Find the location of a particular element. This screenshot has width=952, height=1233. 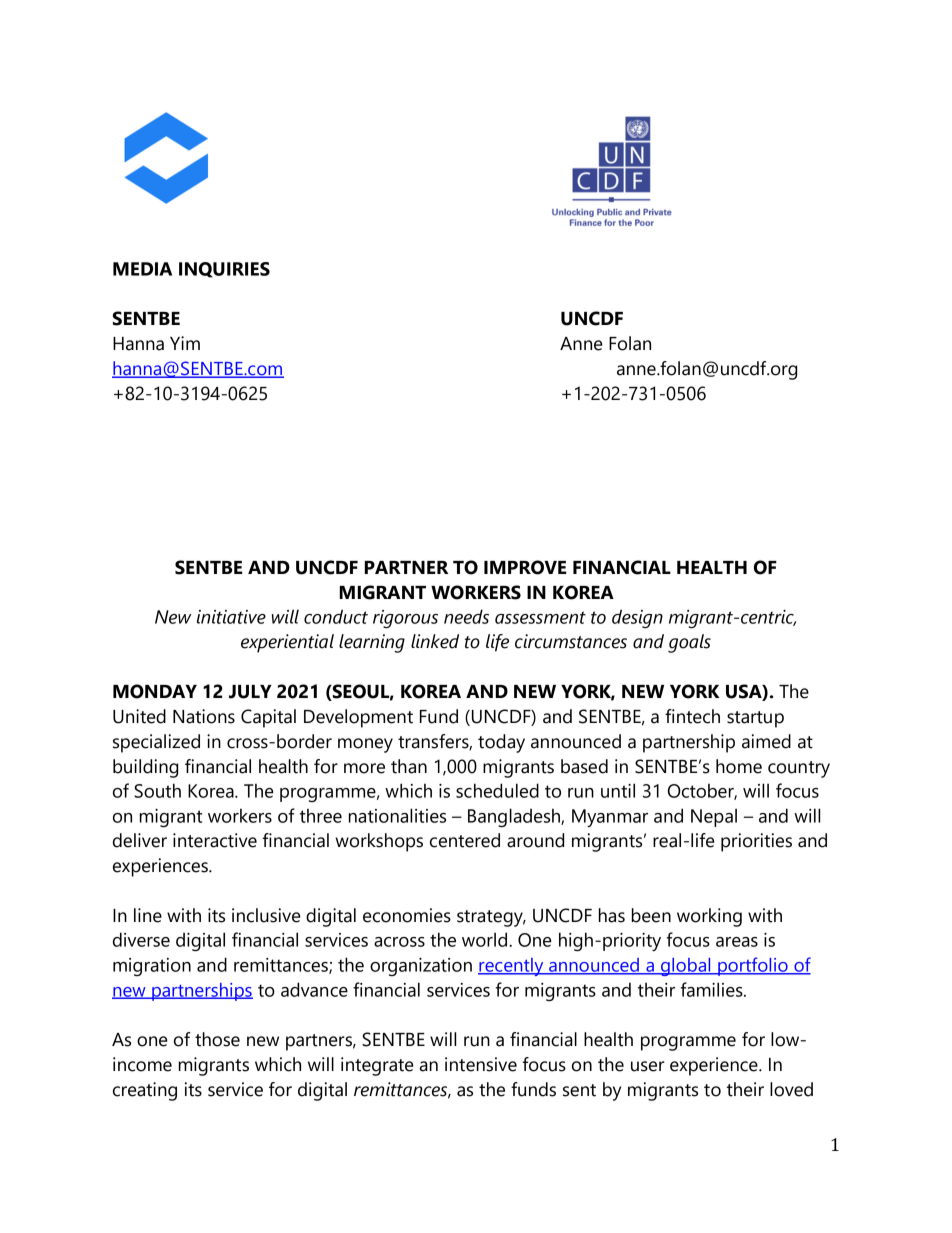

user is located at coordinates (648, 1066).
